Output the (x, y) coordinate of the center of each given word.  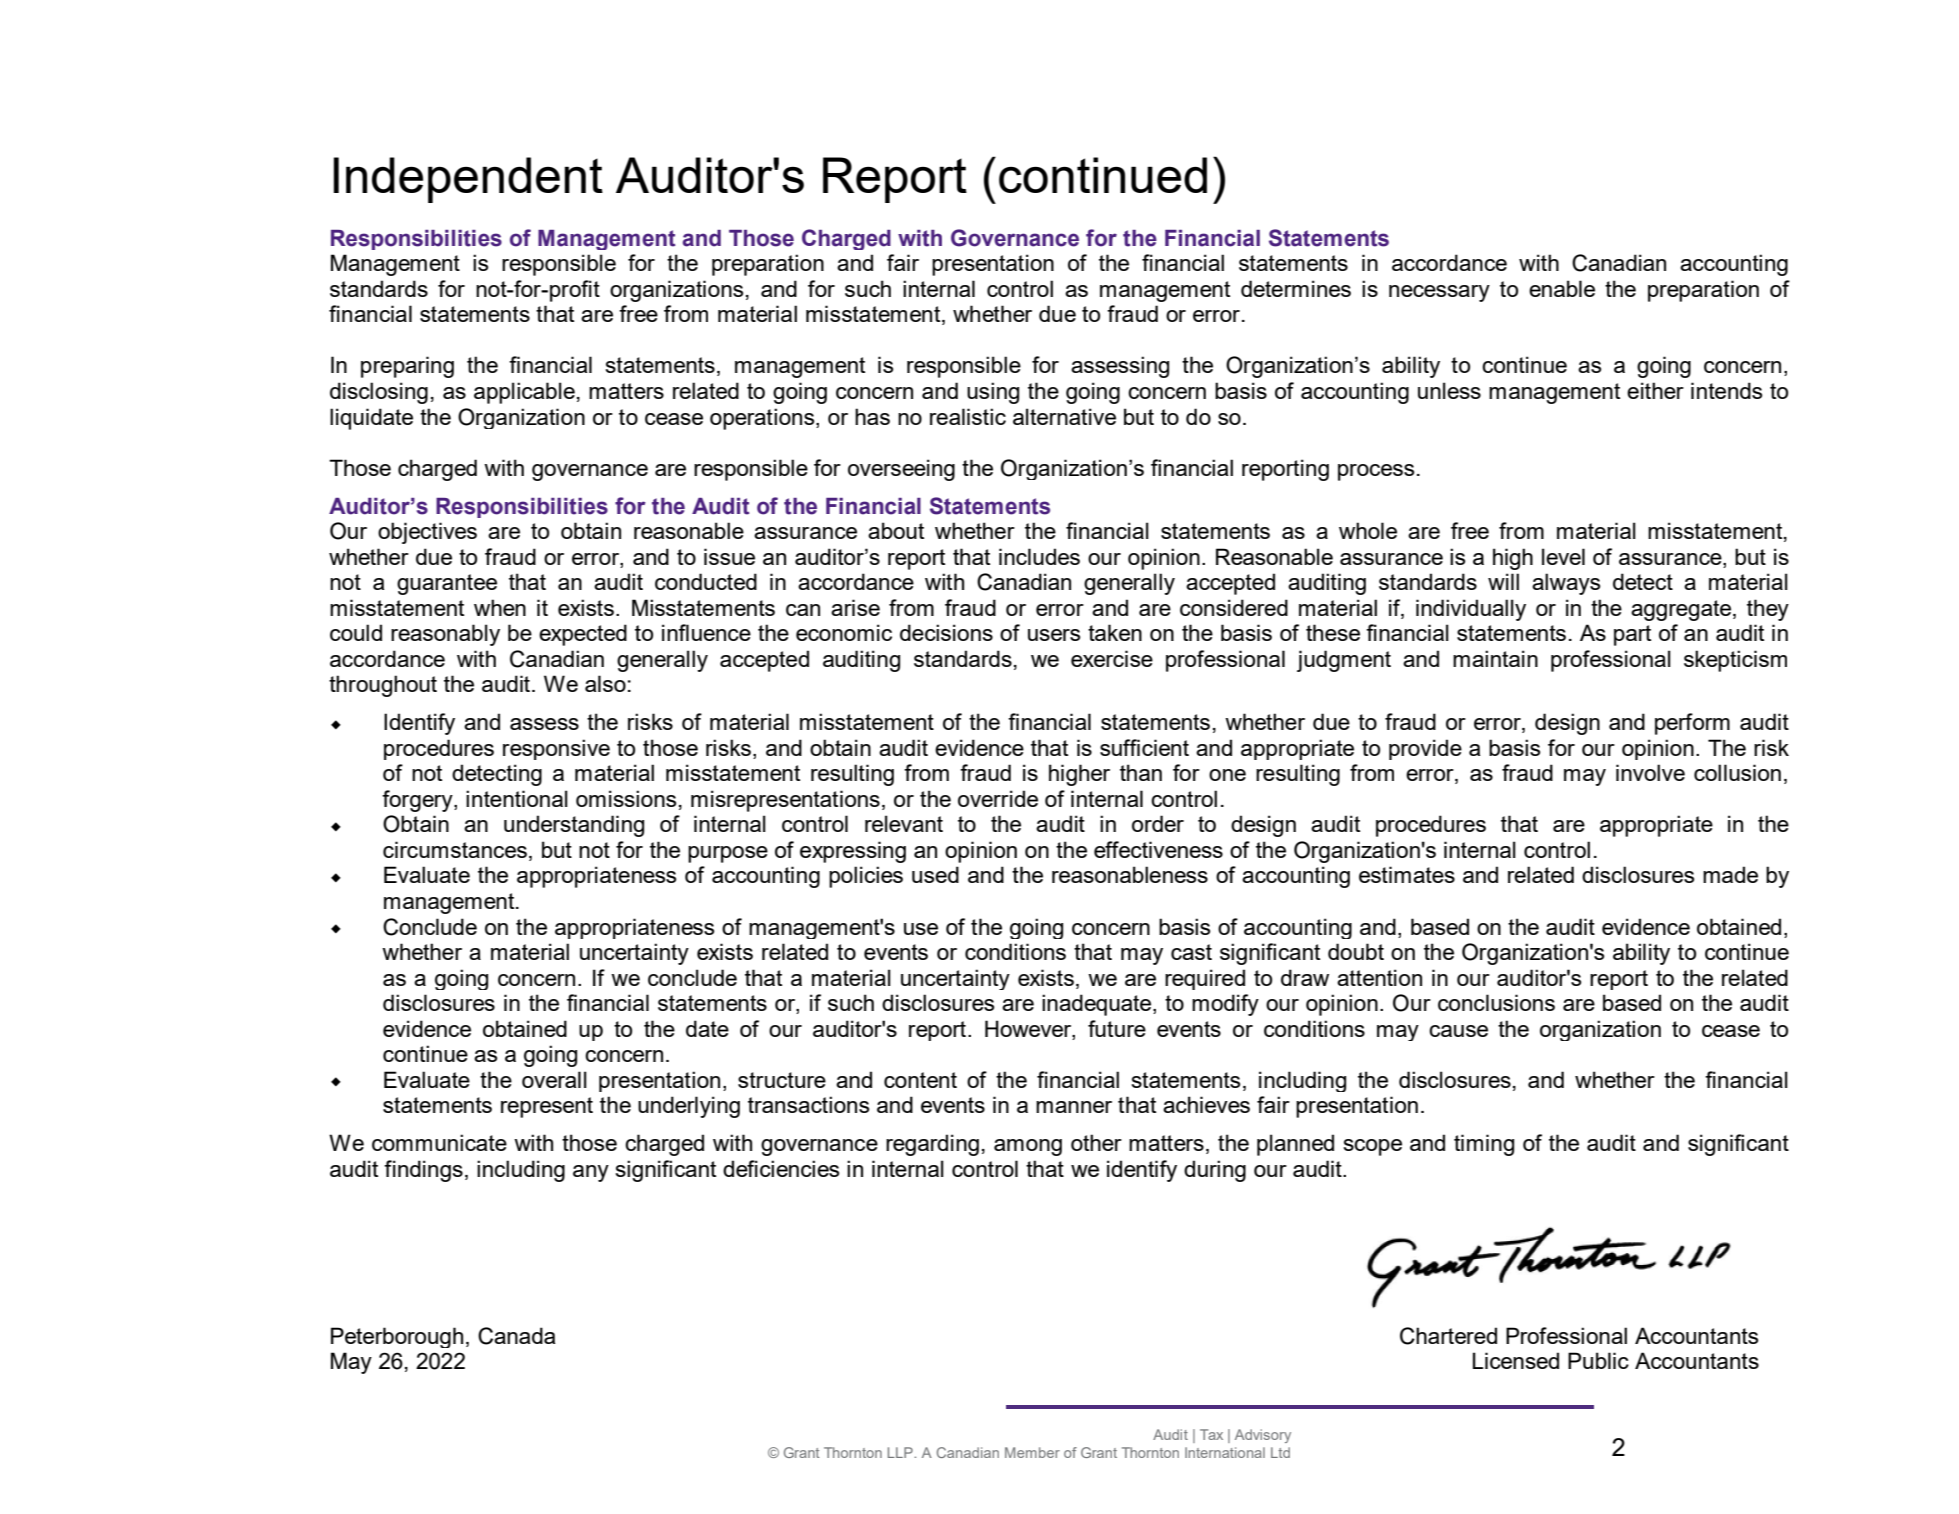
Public (1598, 1360)
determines (1296, 288)
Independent (468, 180)
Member (1032, 1452)
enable (1562, 288)
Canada (516, 1336)
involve (1650, 772)
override (998, 798)
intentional (517, 798)
